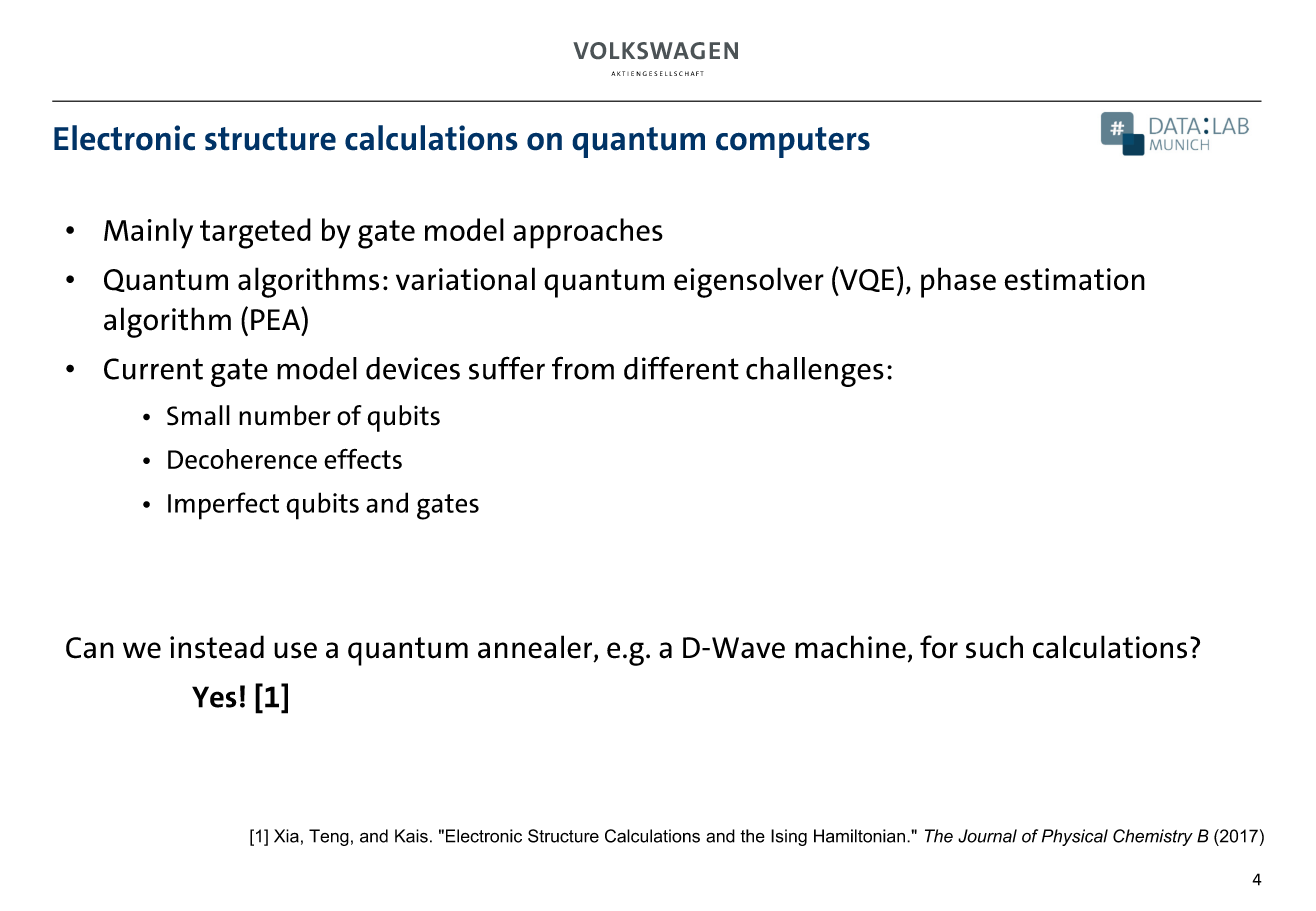  What do you see at coordinates (850, 647) in the screenshot?
I see `machine` at bounding box center [850, 647].
